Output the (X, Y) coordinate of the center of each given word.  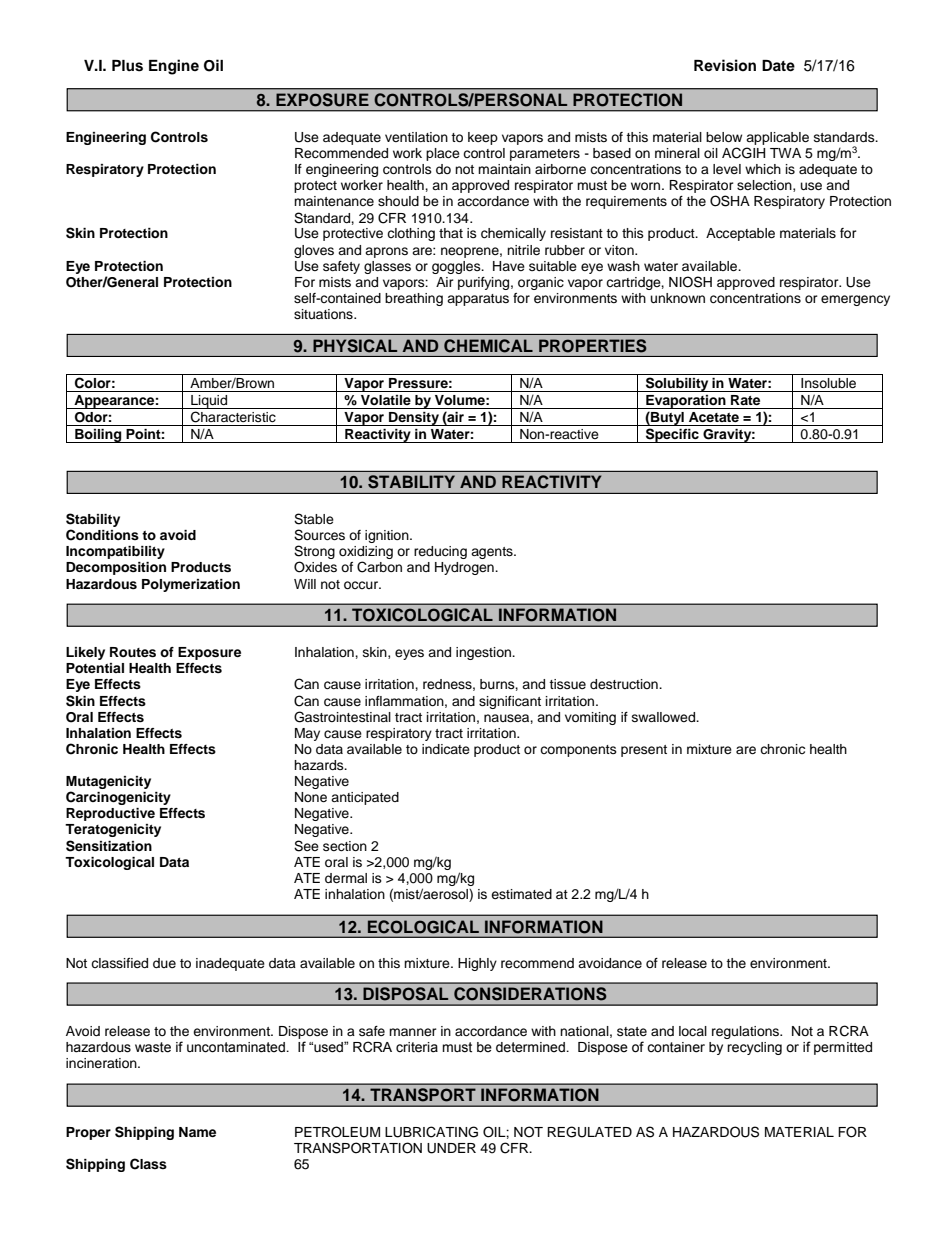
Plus (127, 66)
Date (778, 66)
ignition (388, 536)
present (644, 751)
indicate (446, 749)
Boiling (98, 436)
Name (197, 1132)
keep (483, 138)
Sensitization (109, 846)
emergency (855, 300)
